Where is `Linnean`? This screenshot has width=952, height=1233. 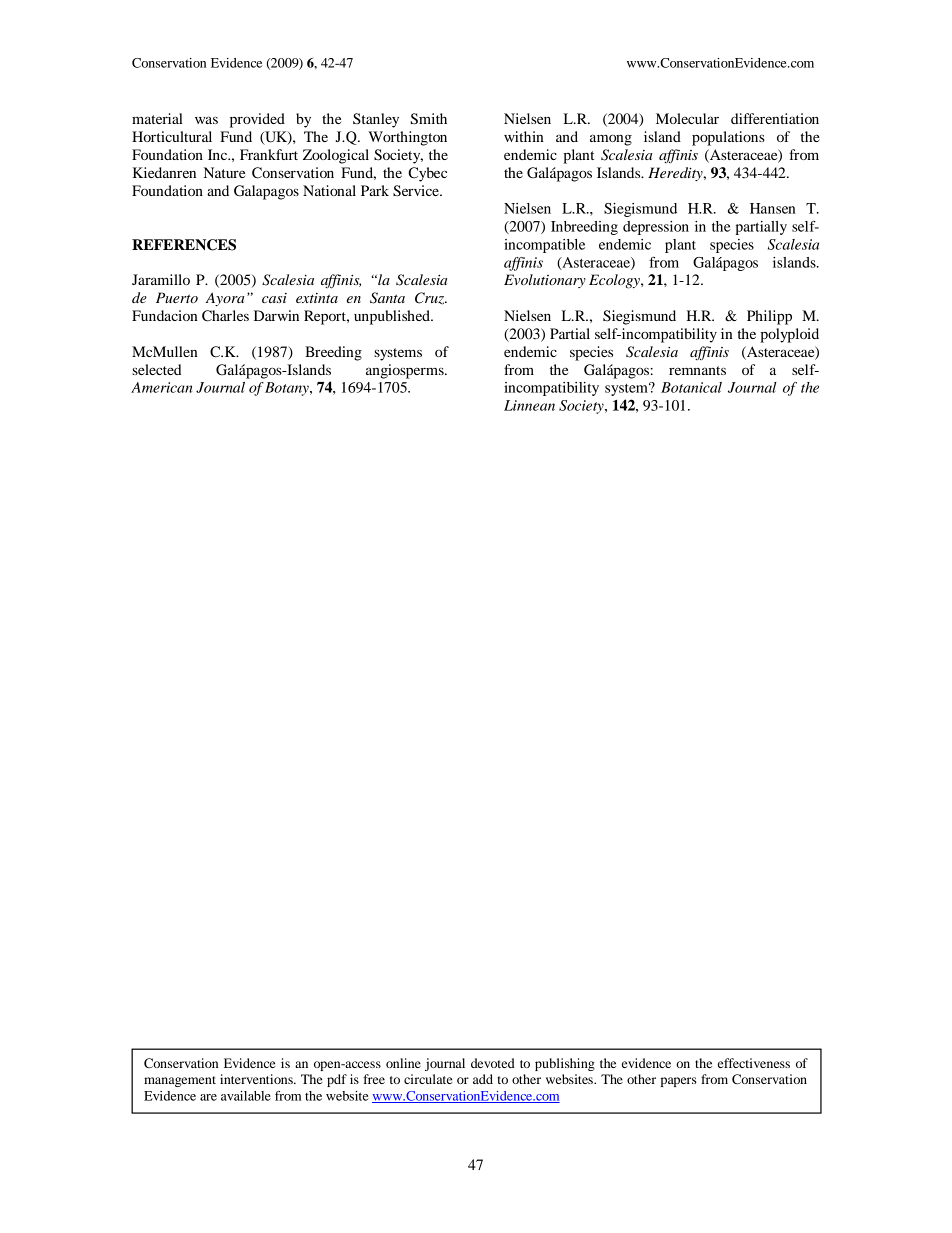 Linnean is located at coordinates (529, 405).
